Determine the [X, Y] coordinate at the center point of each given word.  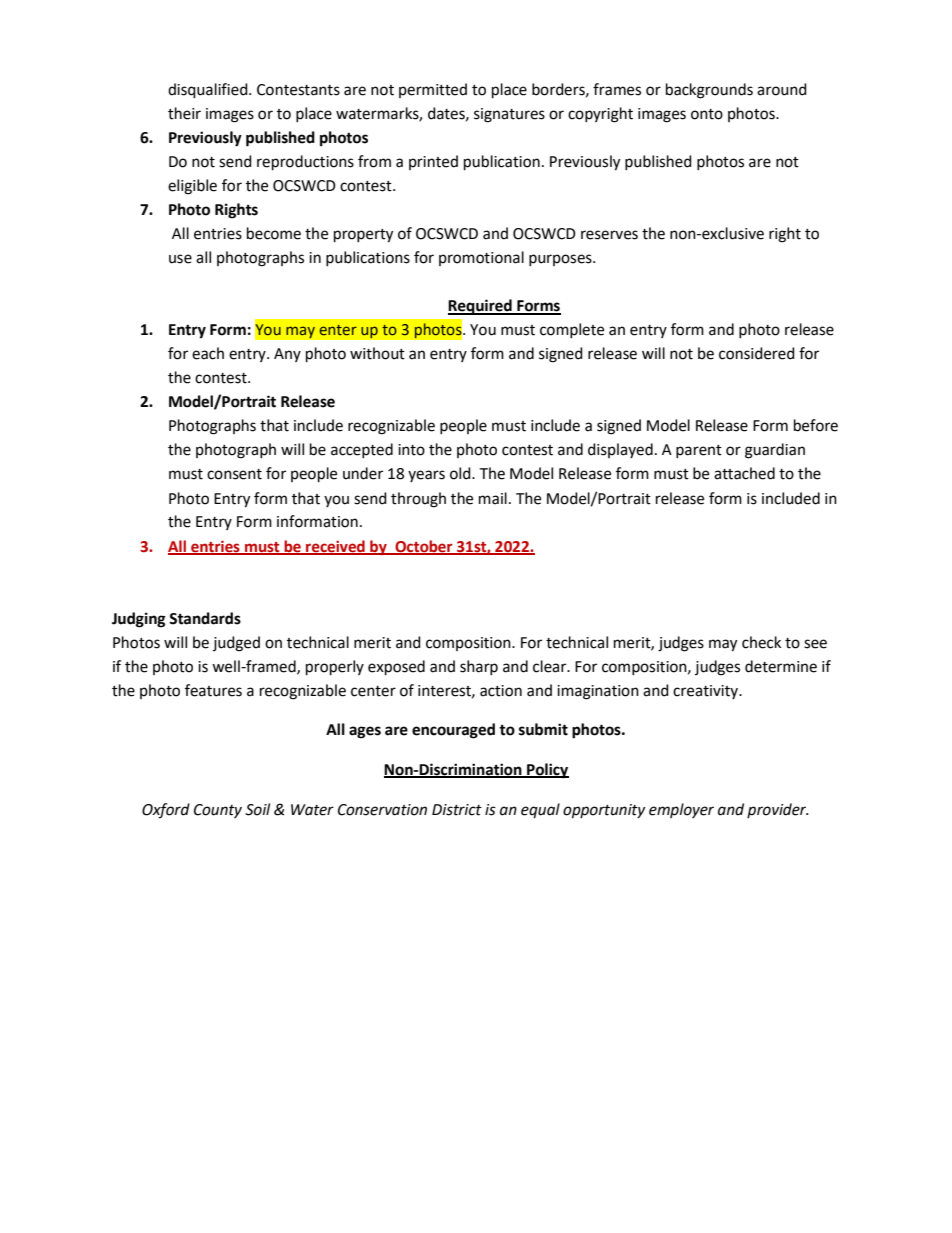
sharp [479, 667]
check [761, 642]
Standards [205, 618]
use [180, 259]
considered [757, 353]
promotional [481, 258]
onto [707, 114]
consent [234, 474]
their [184, 113]
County [218, 811]
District [457, 810]
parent [699, 451]
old [461, 473]
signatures [509, 115]
